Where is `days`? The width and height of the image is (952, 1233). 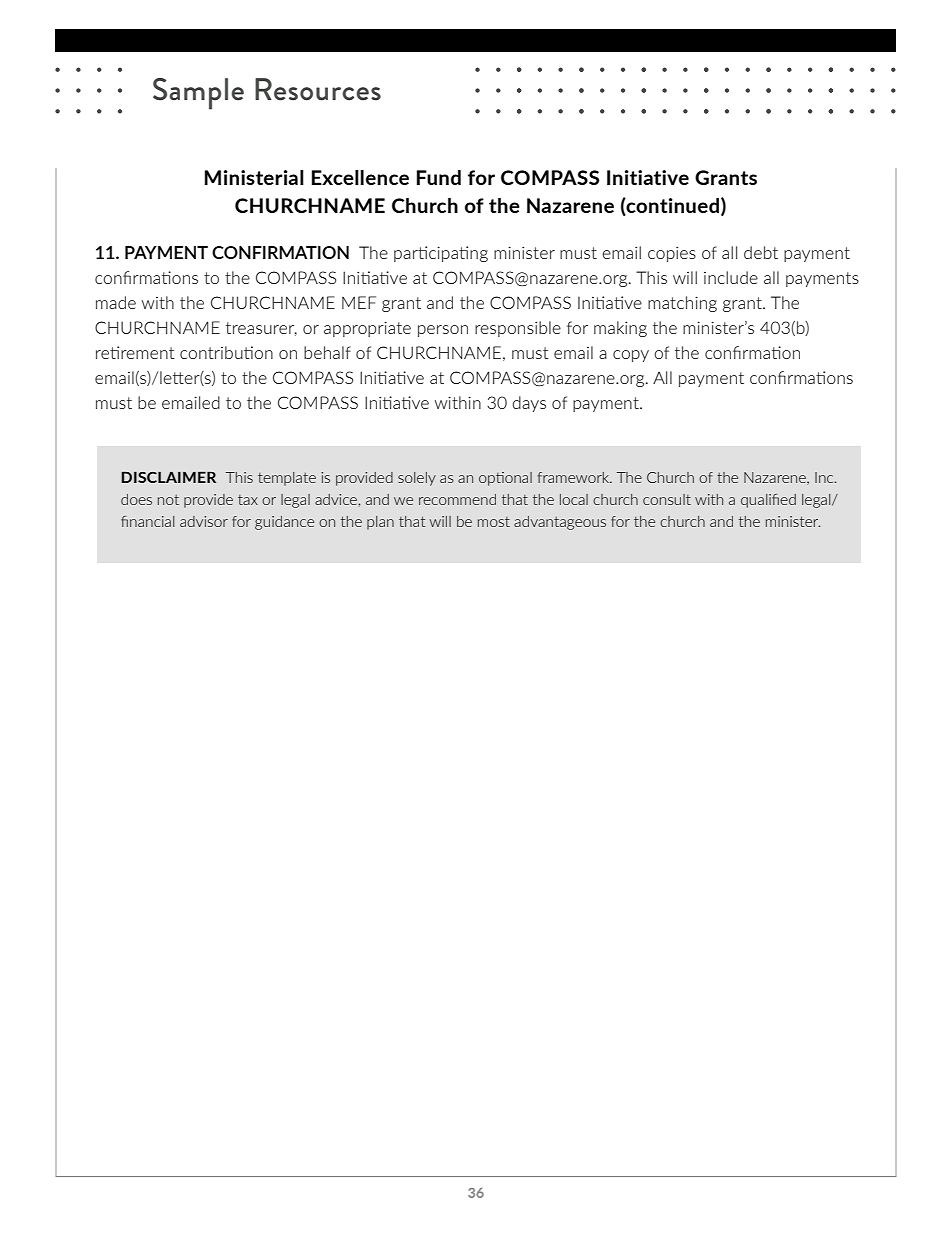
days is located at coordinates (529, 404).
